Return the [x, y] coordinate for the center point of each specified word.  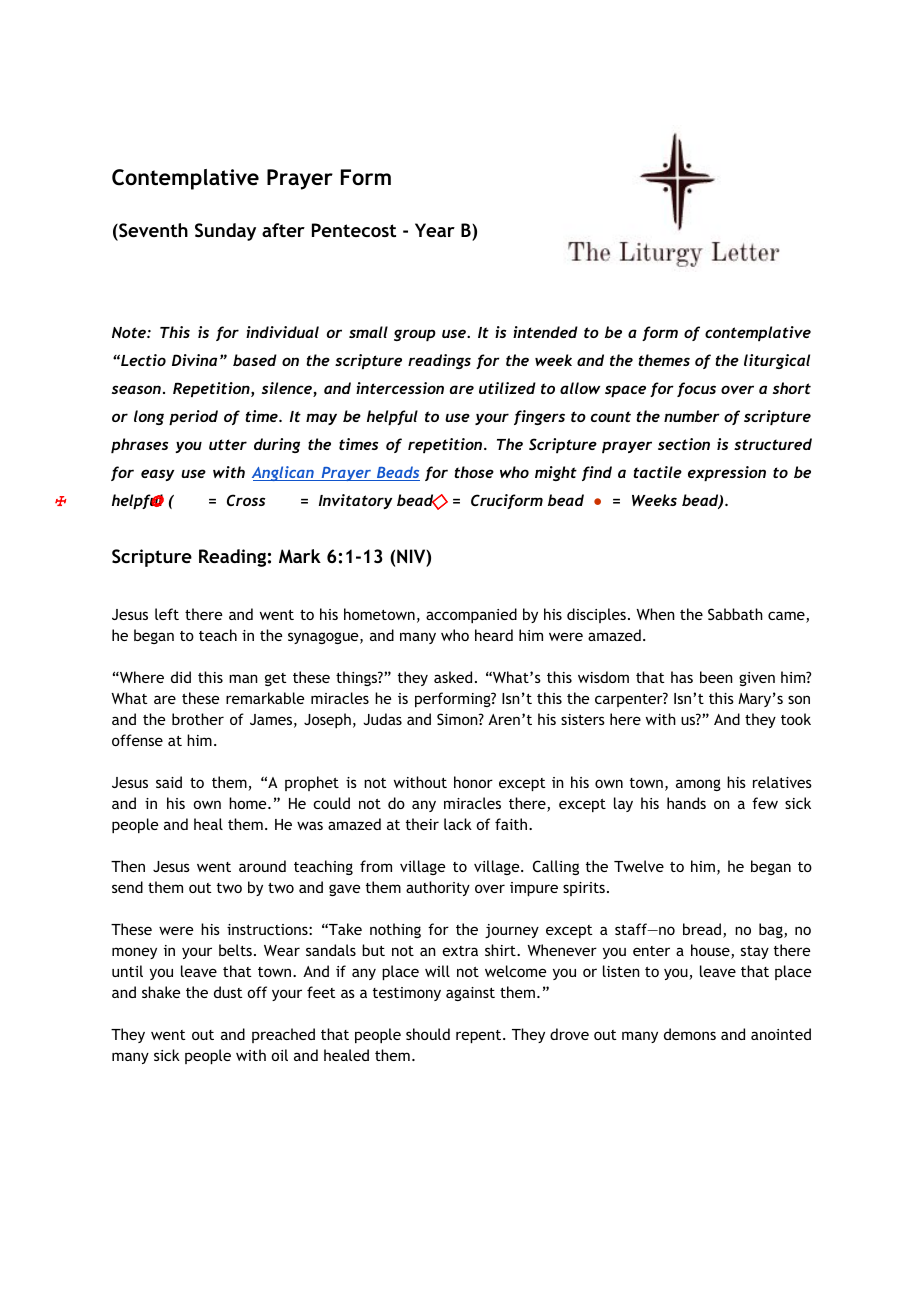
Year [435, 230]
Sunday [225, 232]
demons [690, 1034]
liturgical [777, 361]
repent [480, 1036]
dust [228, 992]
